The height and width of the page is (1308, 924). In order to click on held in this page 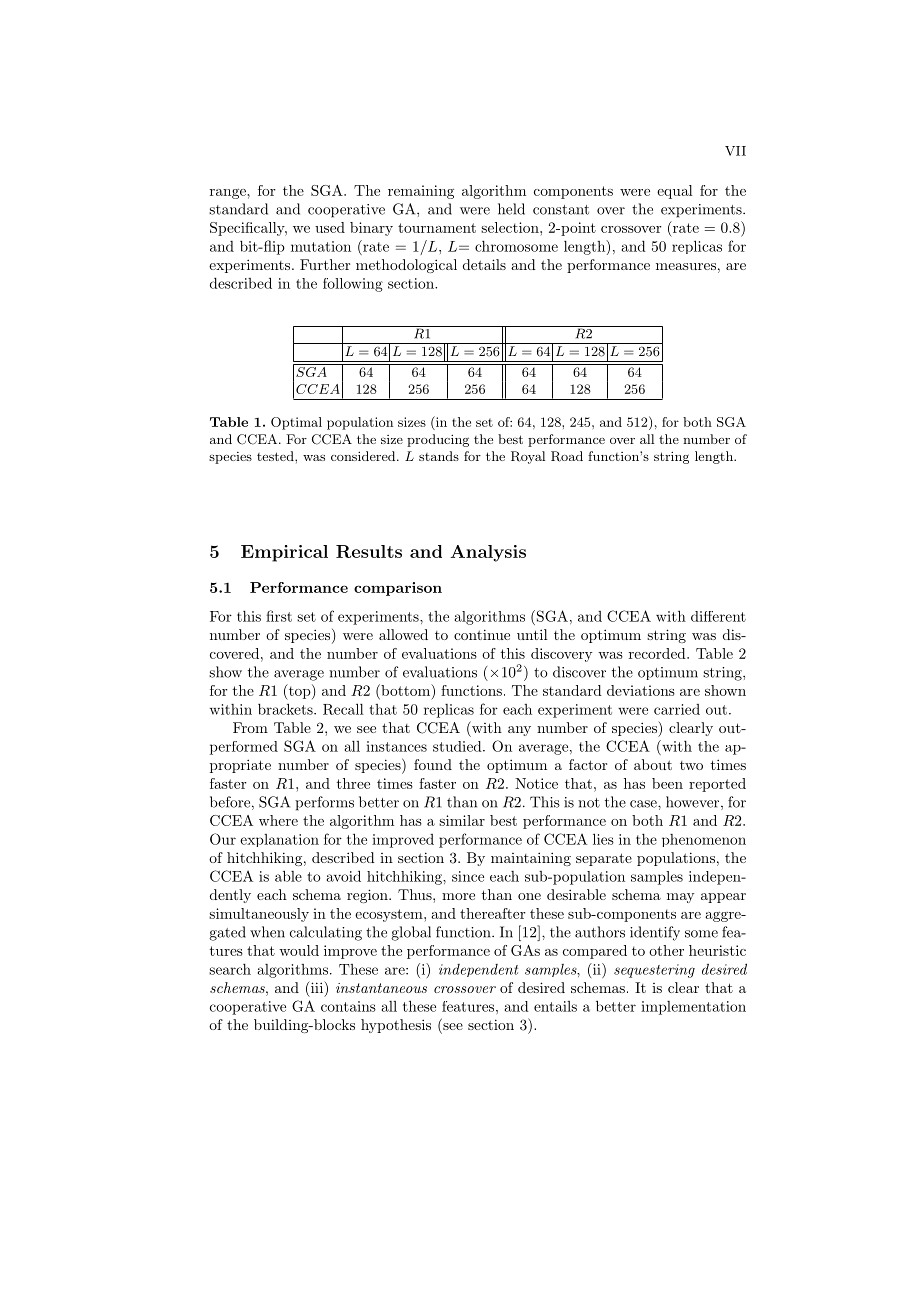, I will do `click(511, 209)`.
